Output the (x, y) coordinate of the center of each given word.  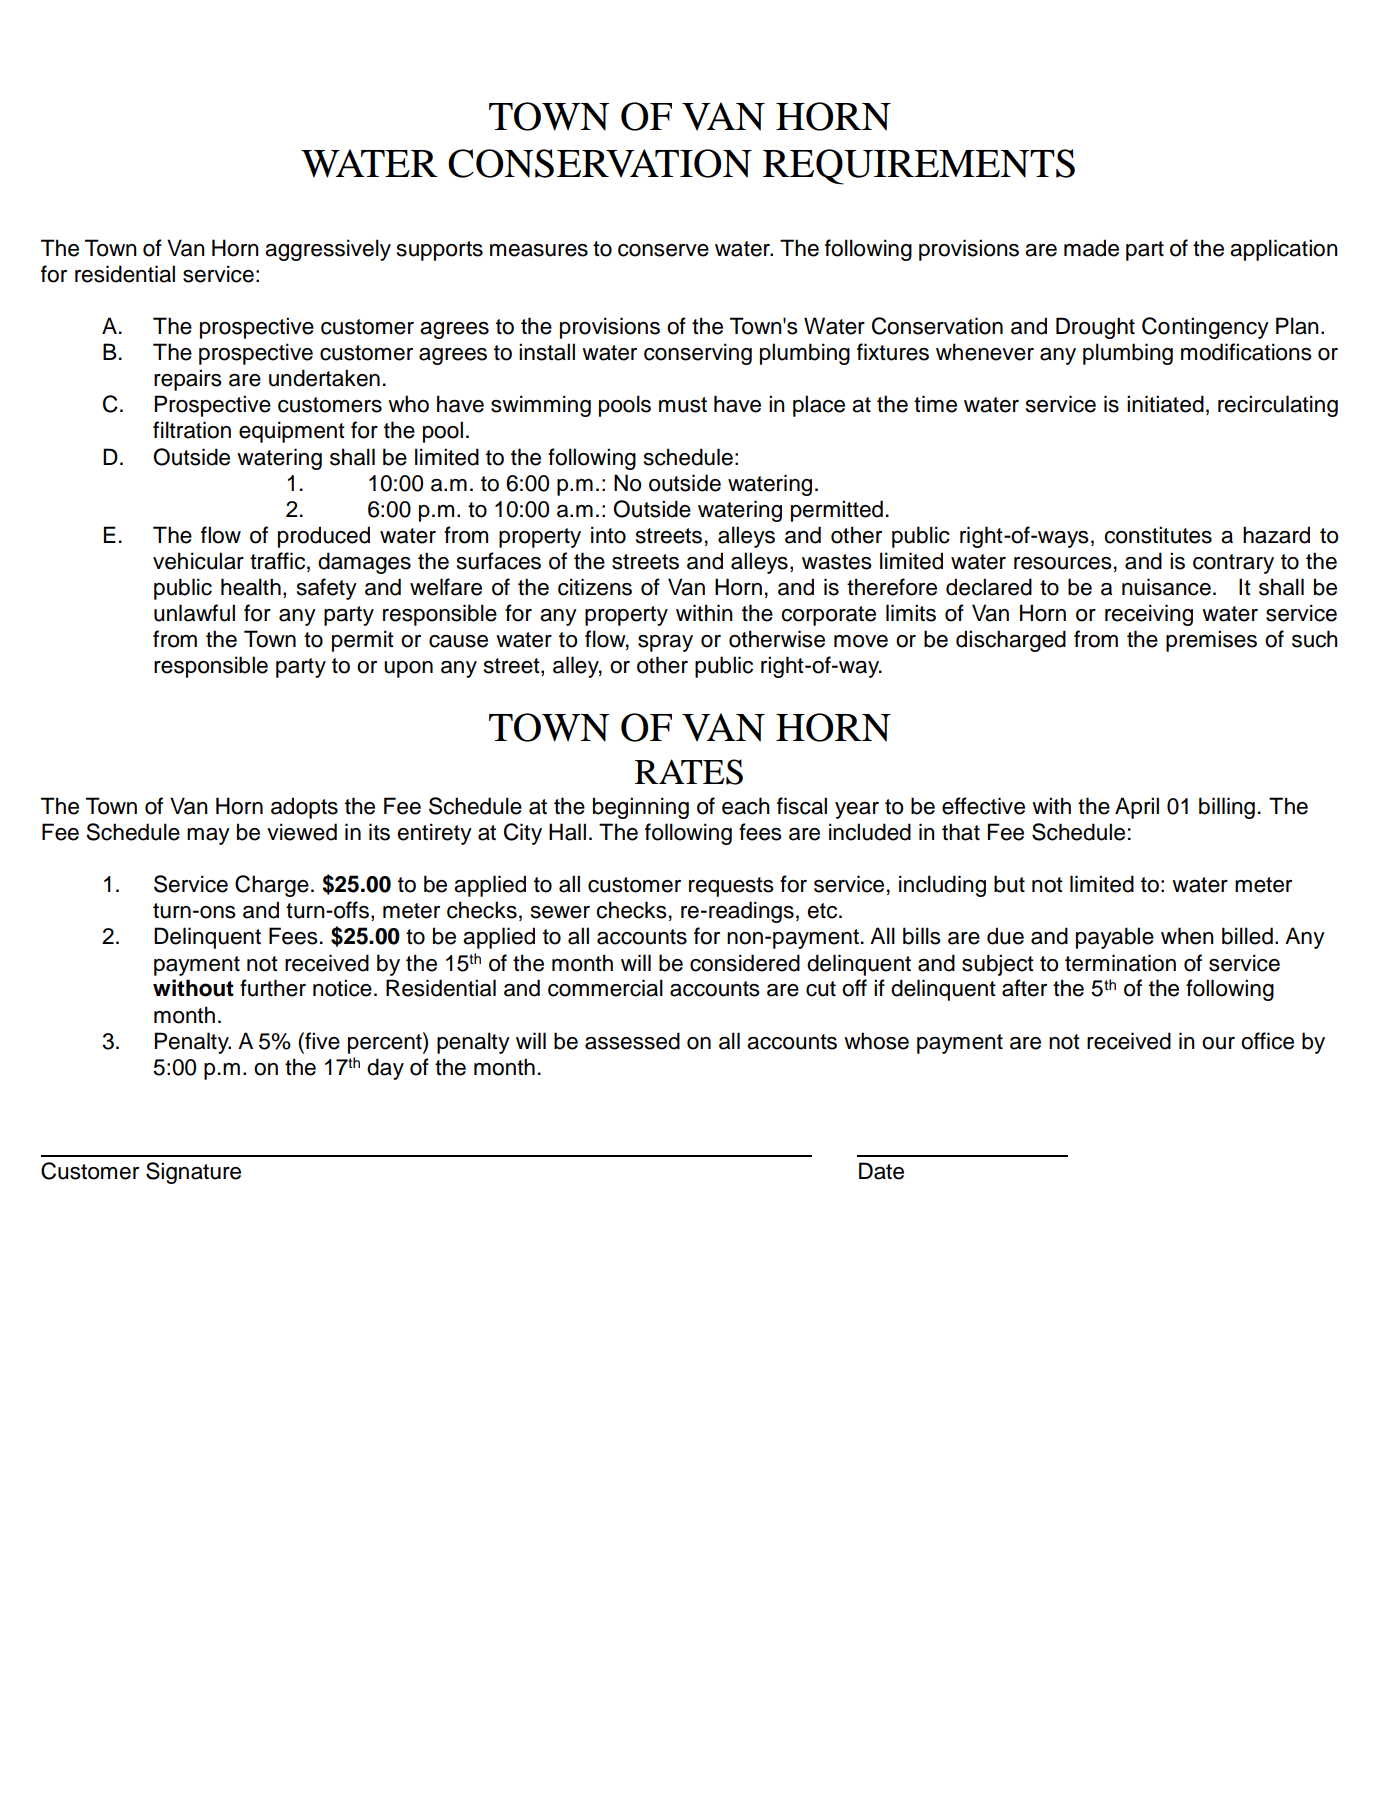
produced (324, 537)
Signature (193, 1173)
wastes (837, 562)
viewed (302, 832)
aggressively (328, 250)
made (1091, 248)
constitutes (1158, 535)
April (1137, 808)
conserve (663, 250)
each (746, 806)
